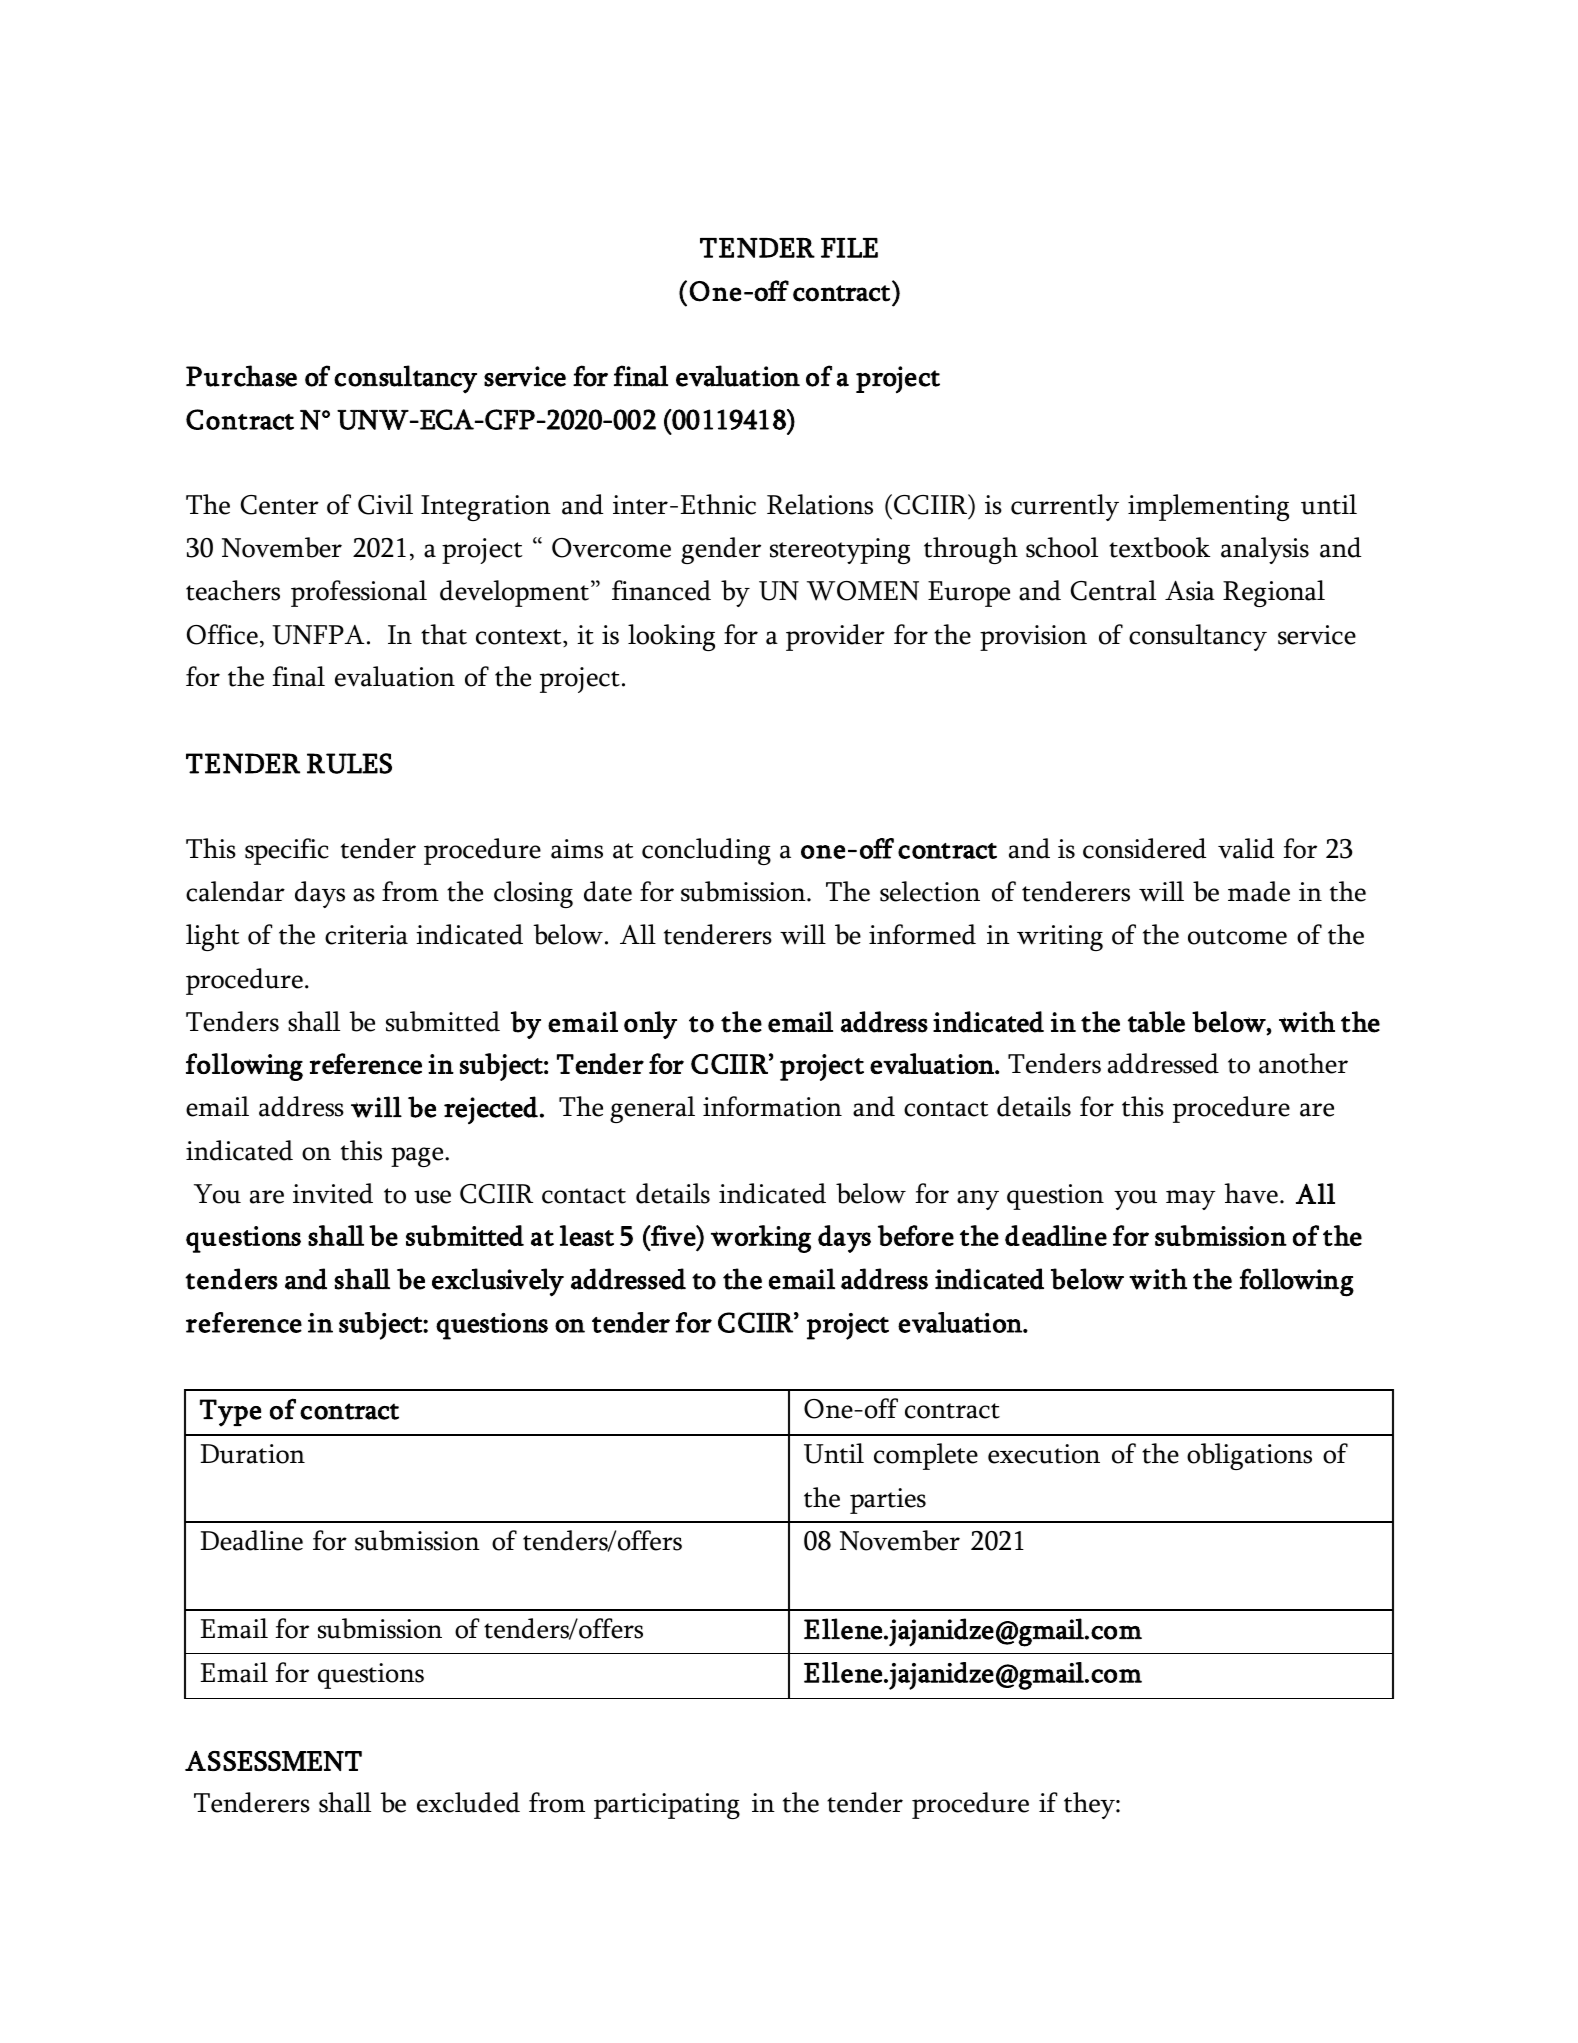 This screenshot has width=1578, height=2043. Describe the element at coordinates (359, 593) in the screenshot. I see `professional` at that location.
